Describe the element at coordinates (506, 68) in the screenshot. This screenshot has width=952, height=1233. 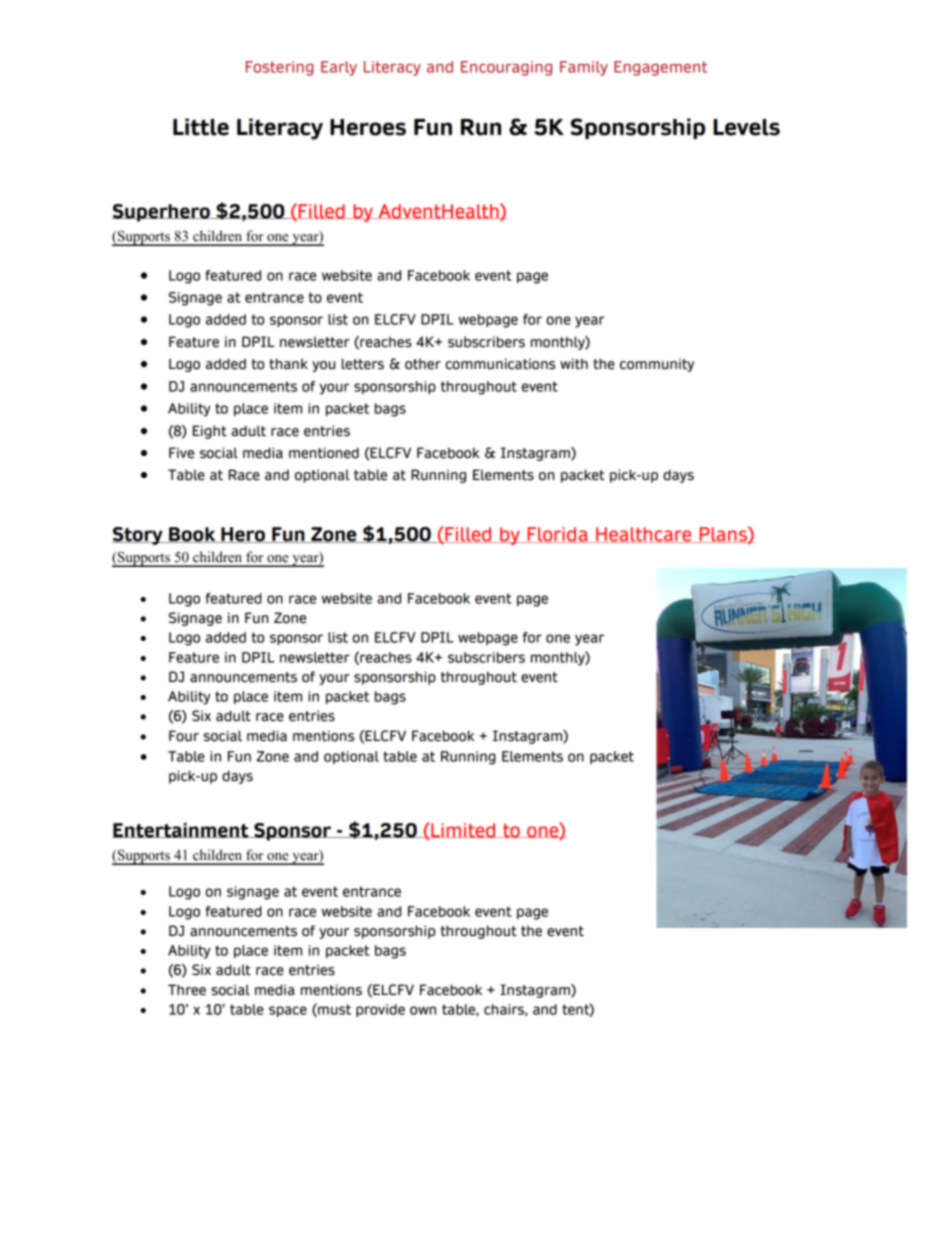
I see `Encouraging` at that location.
